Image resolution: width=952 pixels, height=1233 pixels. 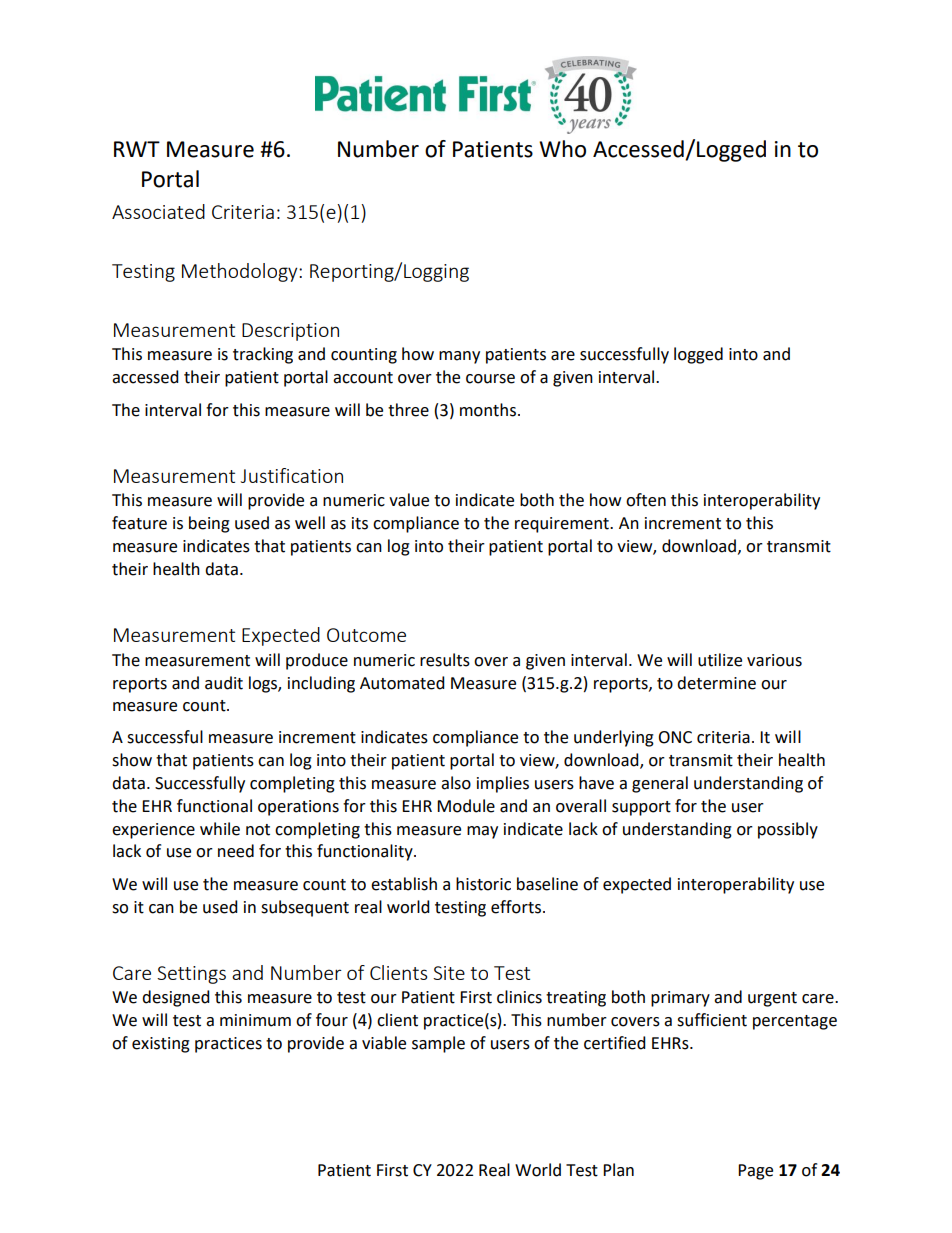 I want to click on utilize, so click(x=720, y=660).
